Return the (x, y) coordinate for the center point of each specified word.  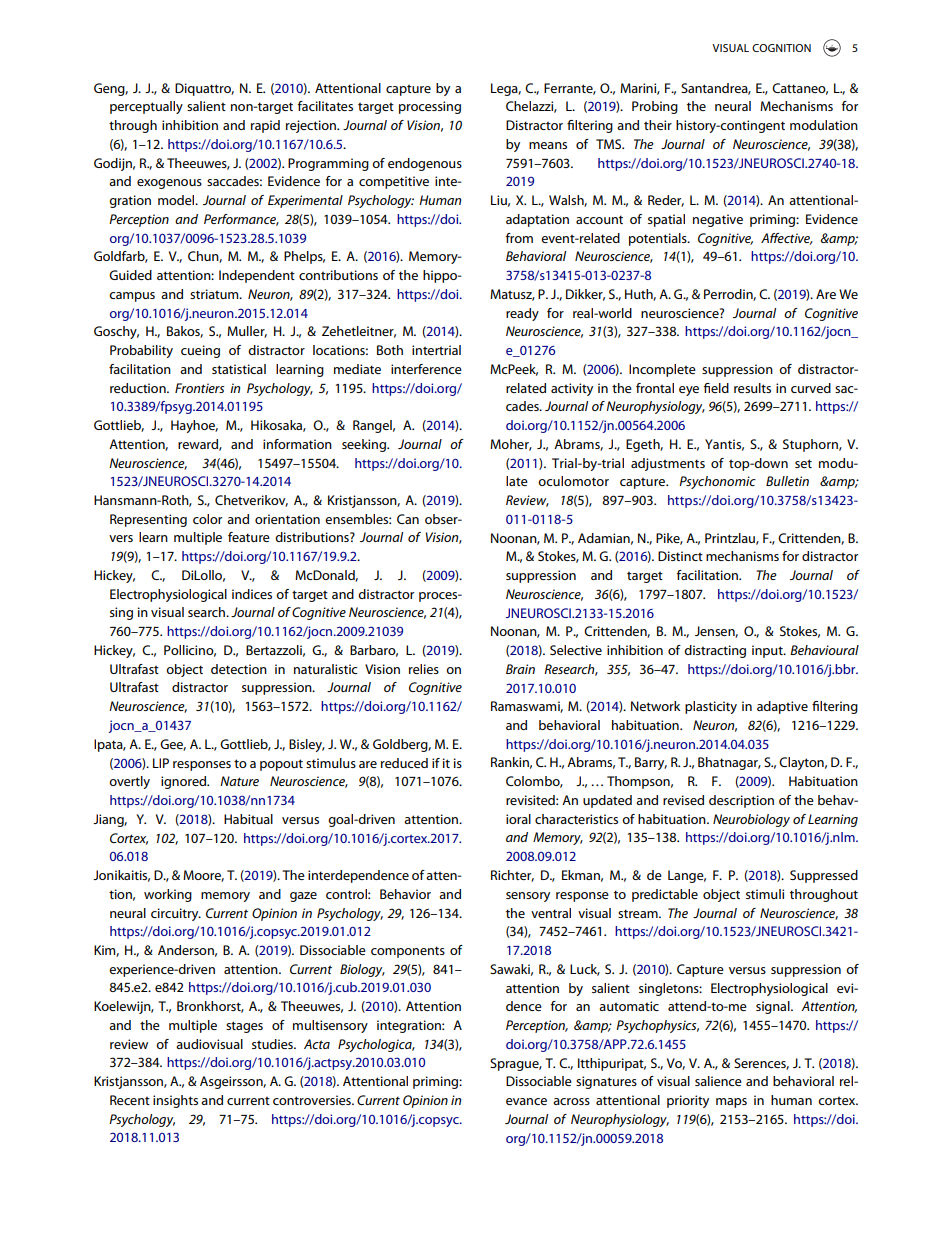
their (658, 125)
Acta (317, 1044)
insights (175, 1101)
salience (718, 1081)
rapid (265, 126)
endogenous (425, 164)
